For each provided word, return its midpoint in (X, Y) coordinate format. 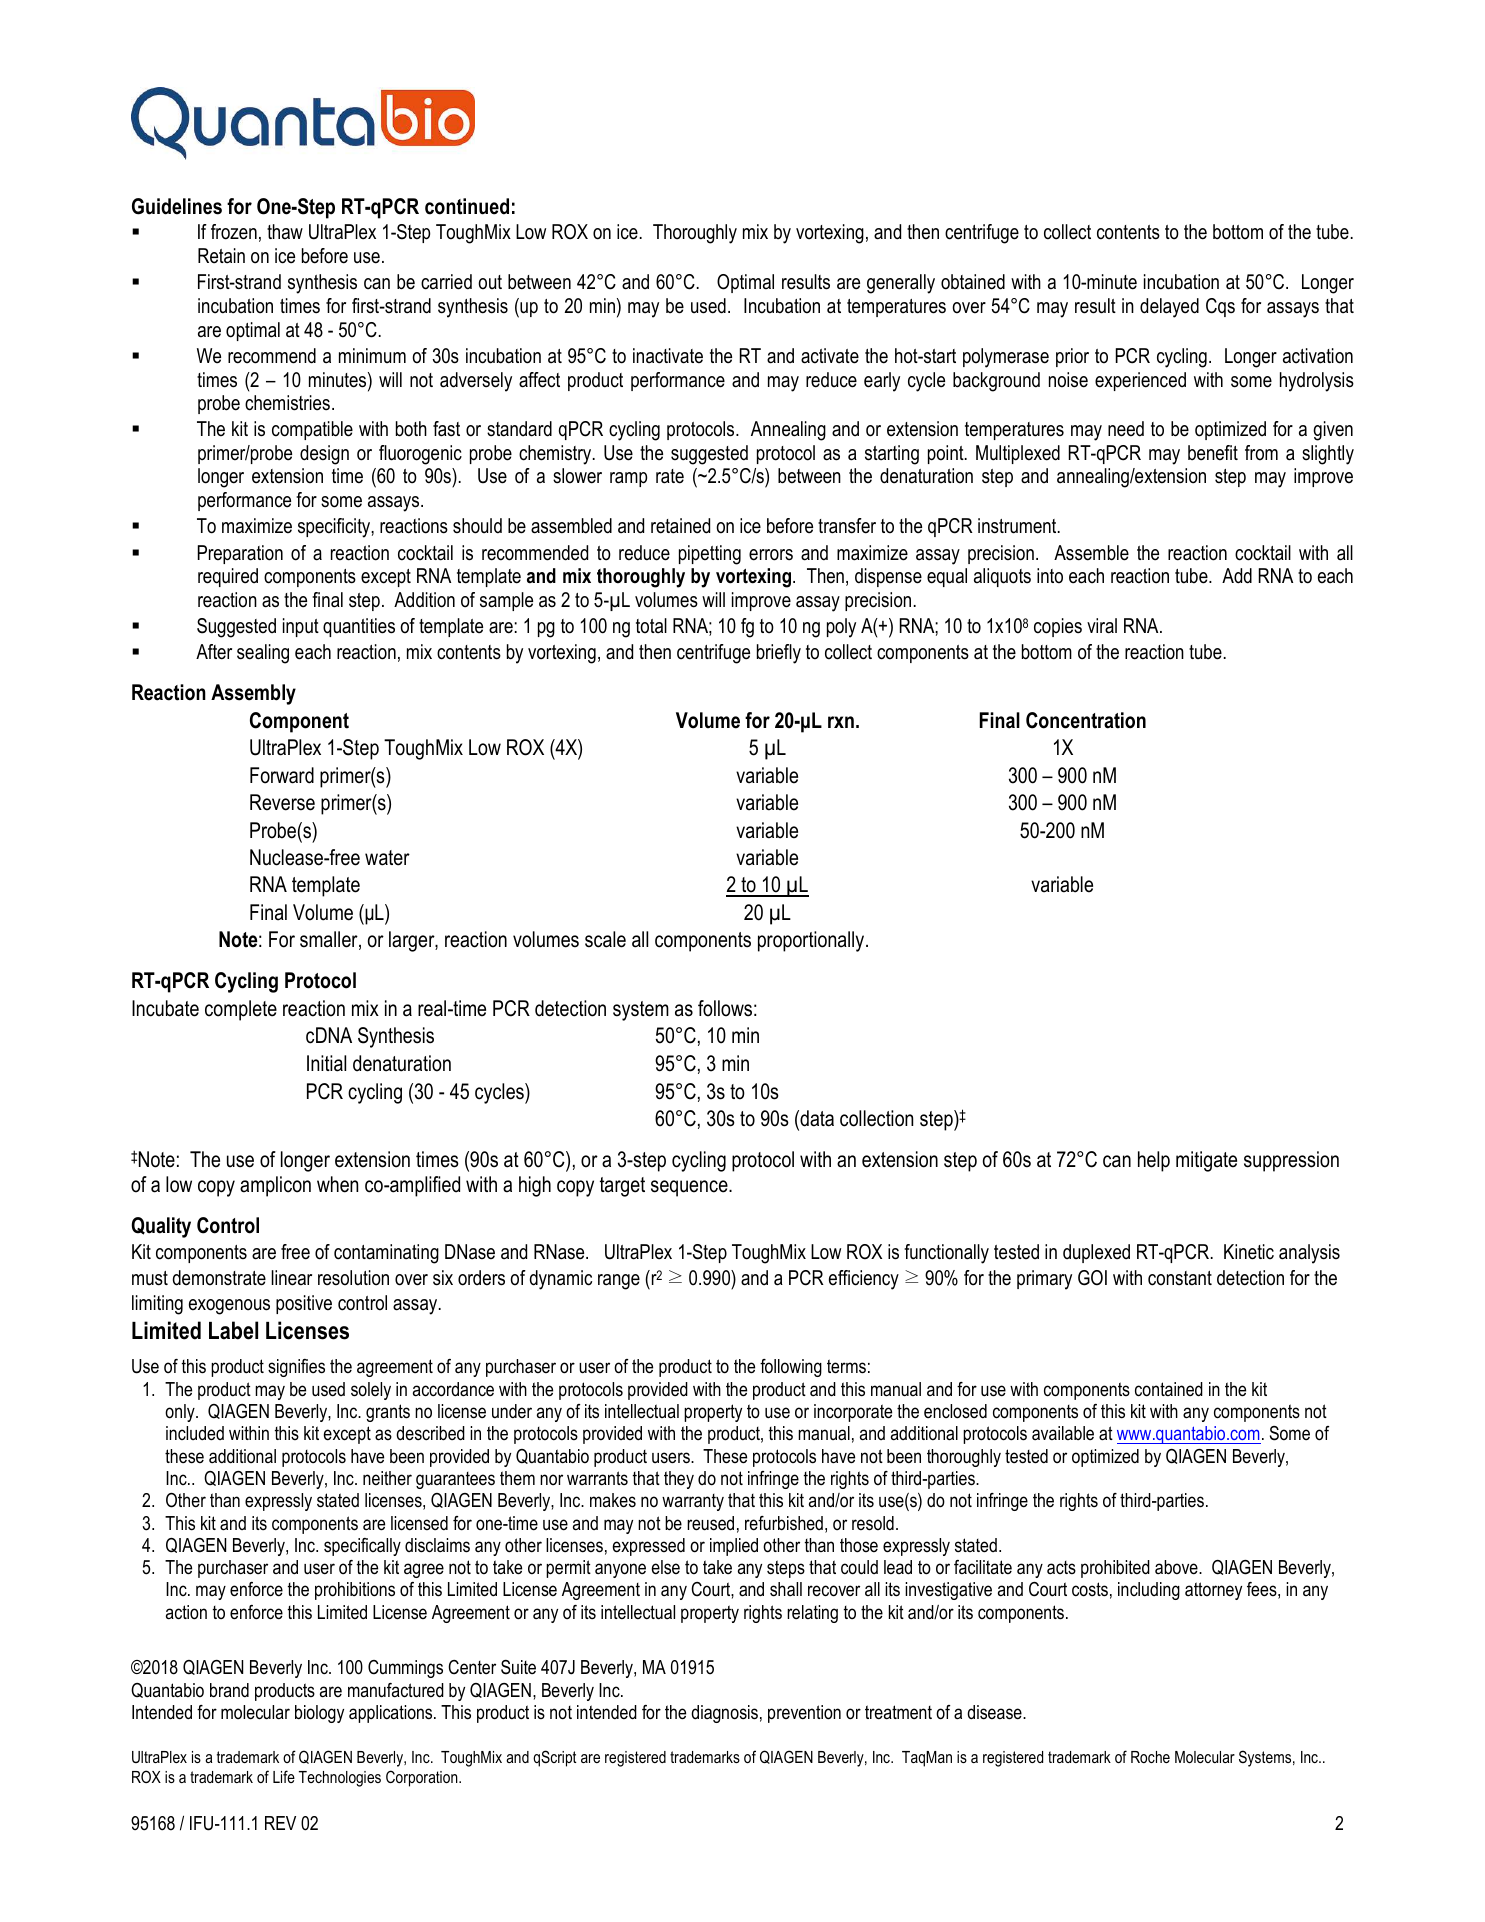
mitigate (1206, 1161)
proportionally (812, 941)
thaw (285, 231)
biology (319, 1714)
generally (901, 284)
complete (241, 1010)
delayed (1169, 308)
